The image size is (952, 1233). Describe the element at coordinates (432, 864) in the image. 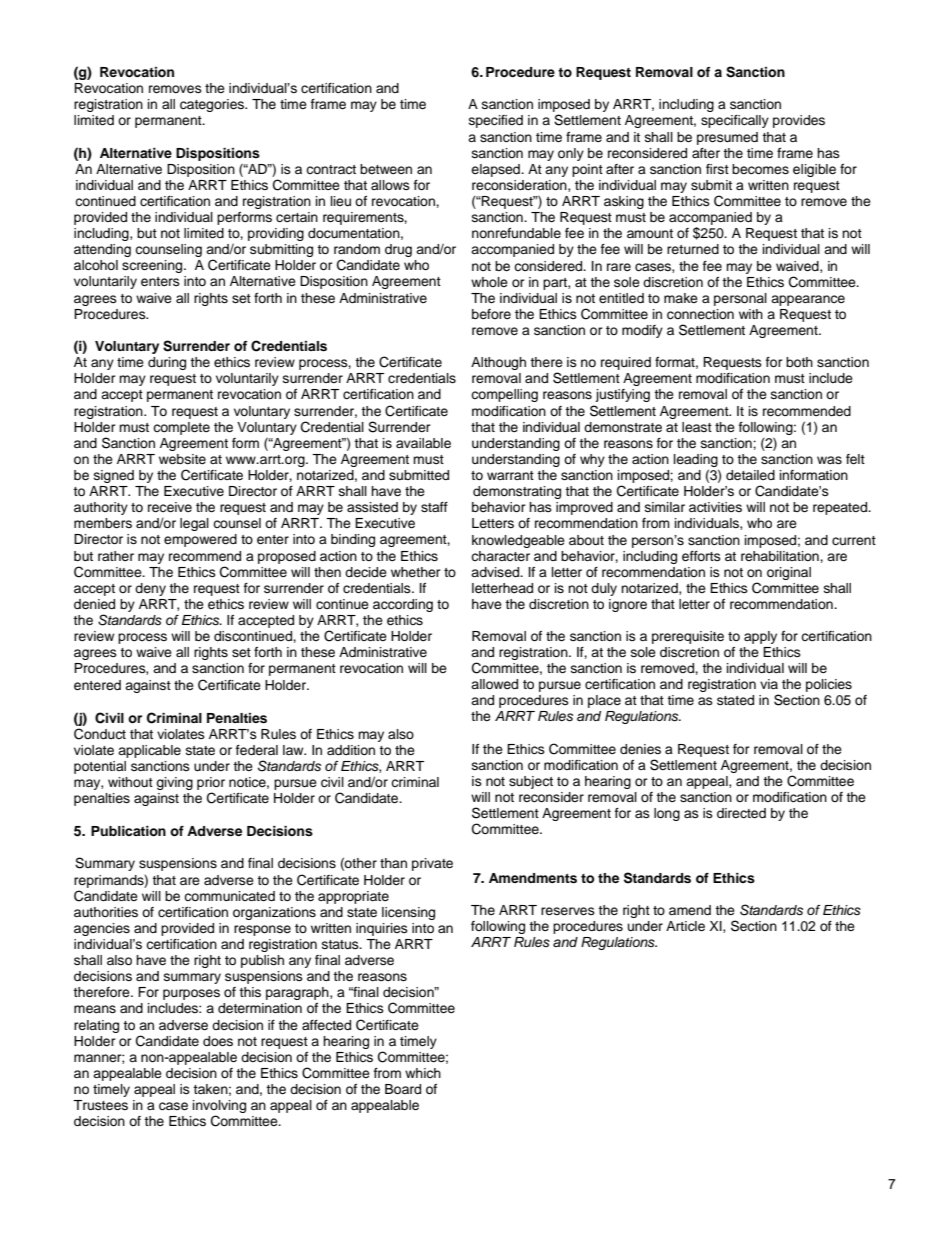

I see `private` at that location.
